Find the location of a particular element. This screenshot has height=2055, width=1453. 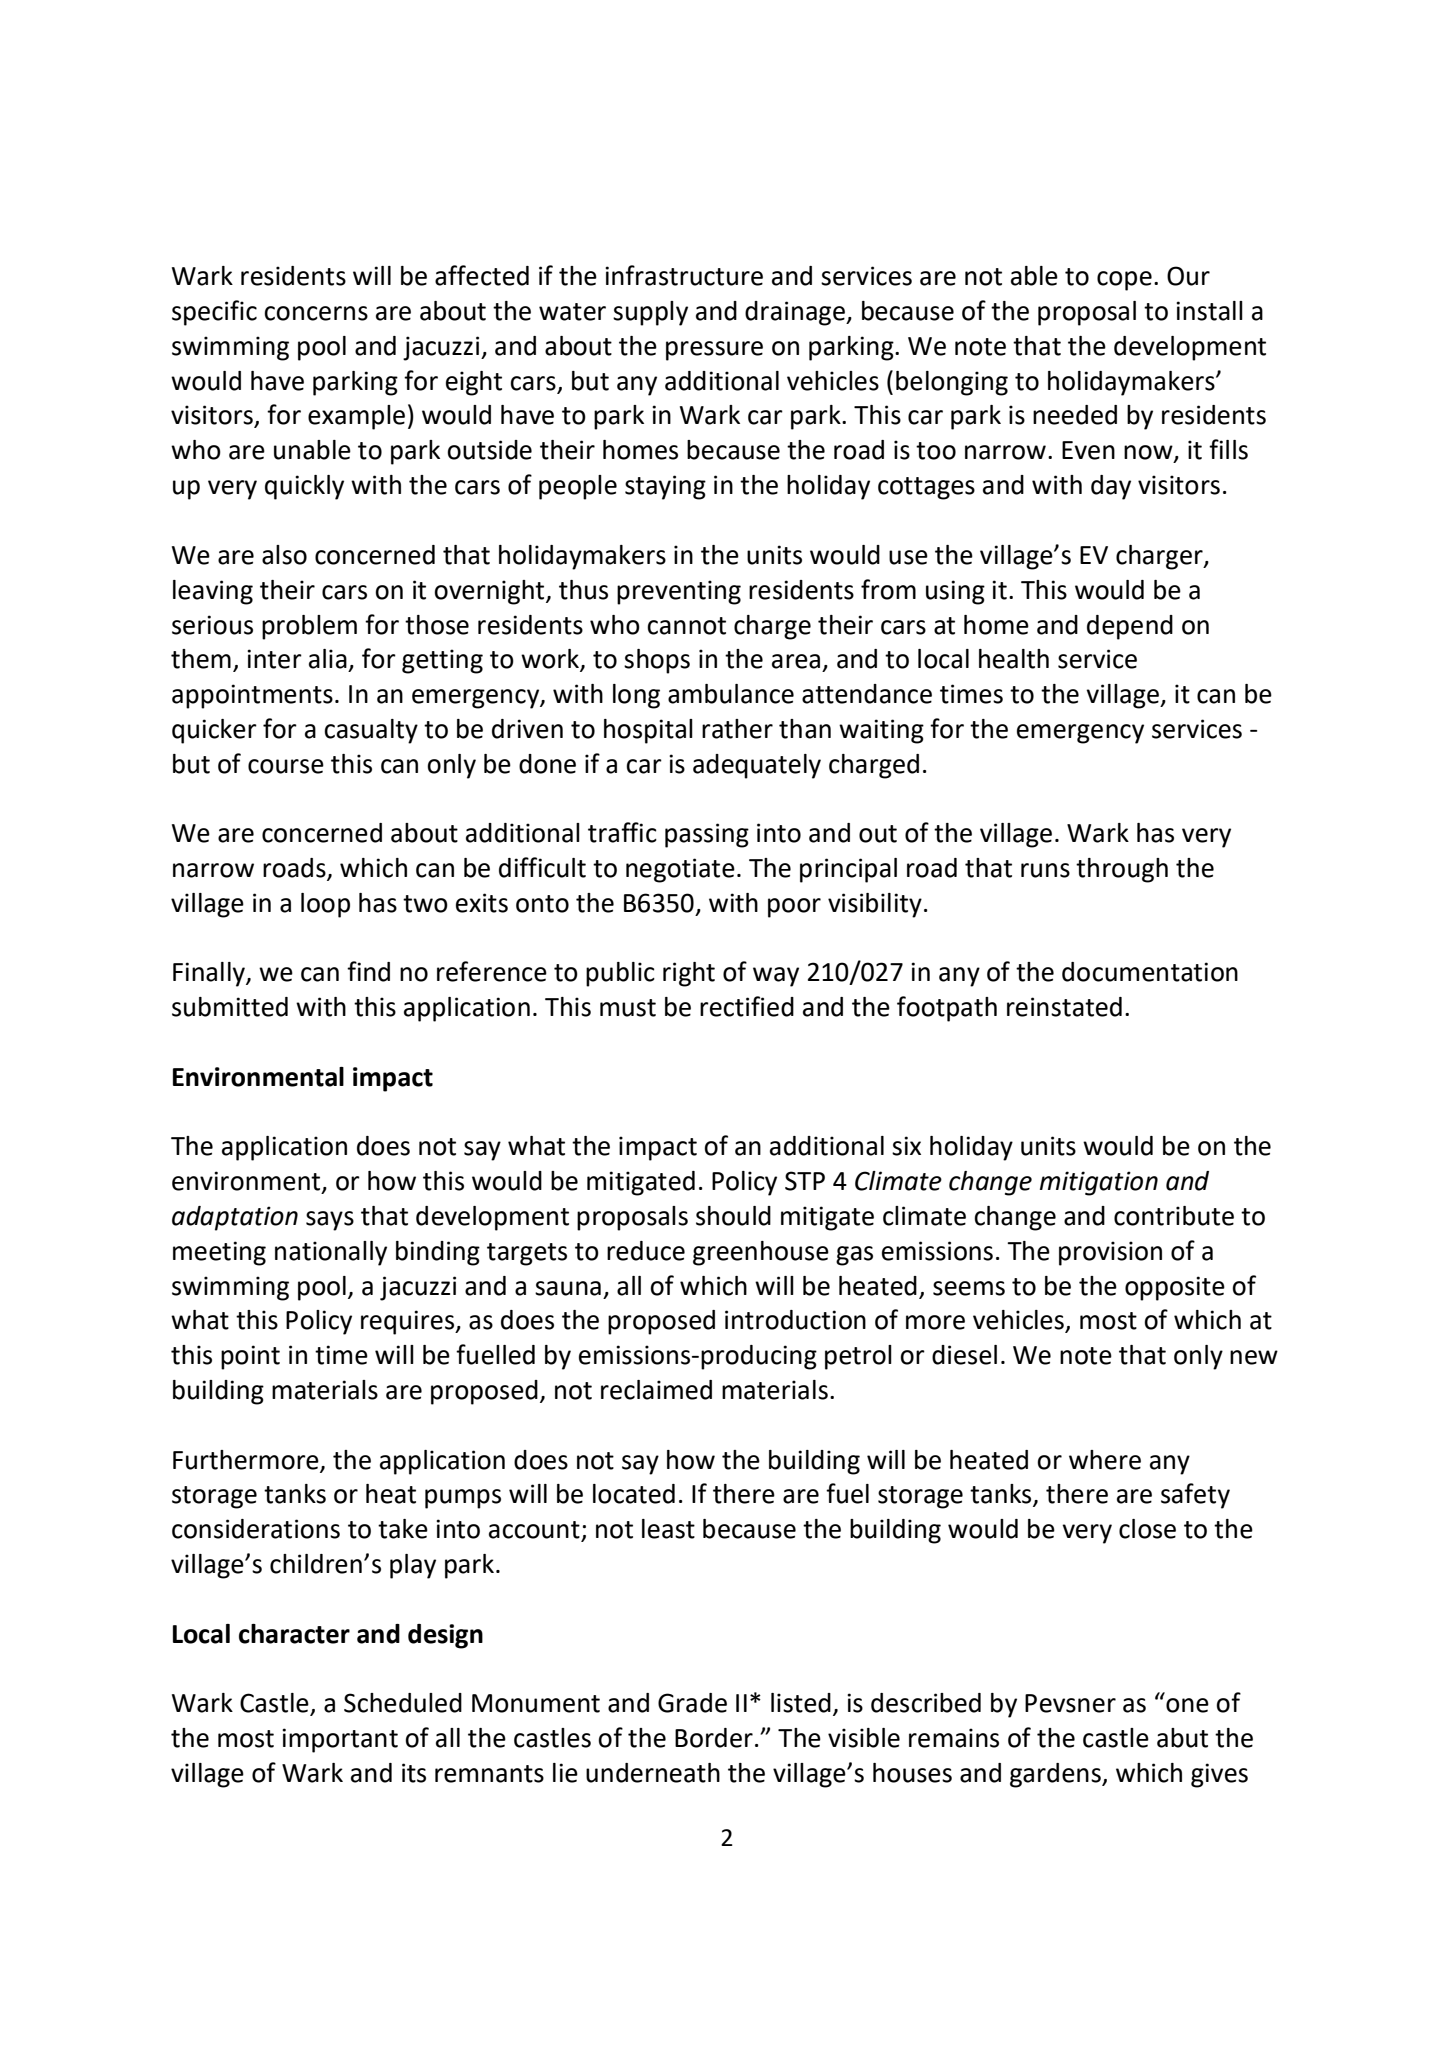

pressure is located at coordinates (714, 351).
